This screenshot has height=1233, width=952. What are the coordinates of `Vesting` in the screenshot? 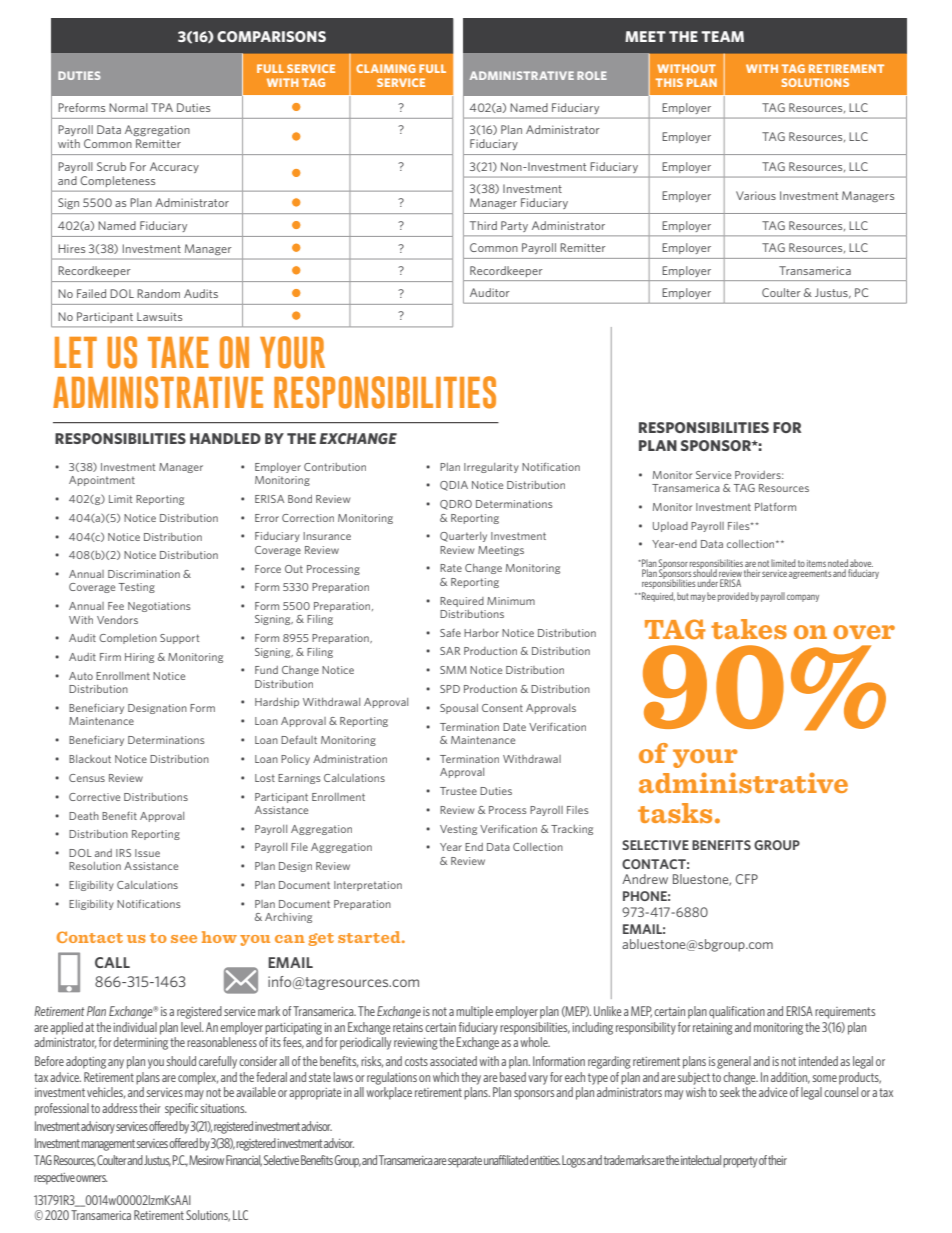 It's located at (458, 830).
